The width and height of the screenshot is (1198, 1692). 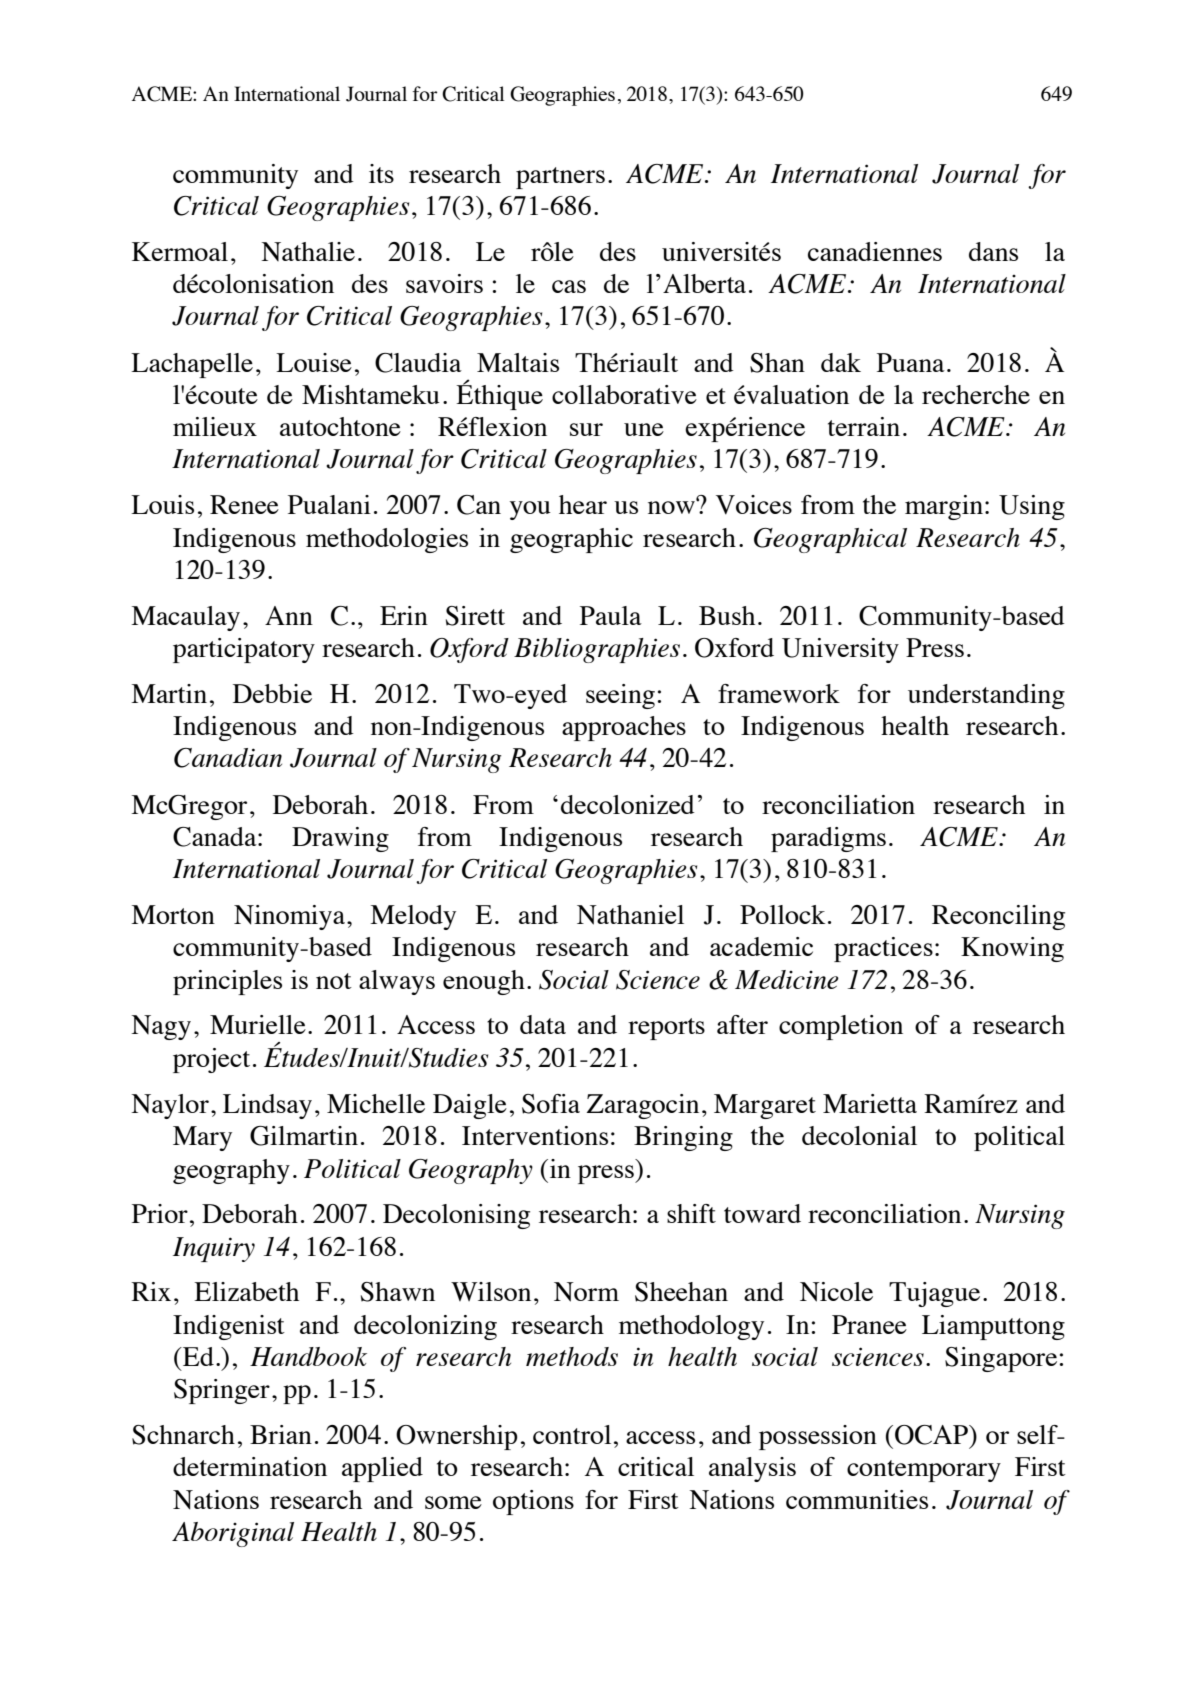 I want to click on partners, so click(x=560, y=178).
